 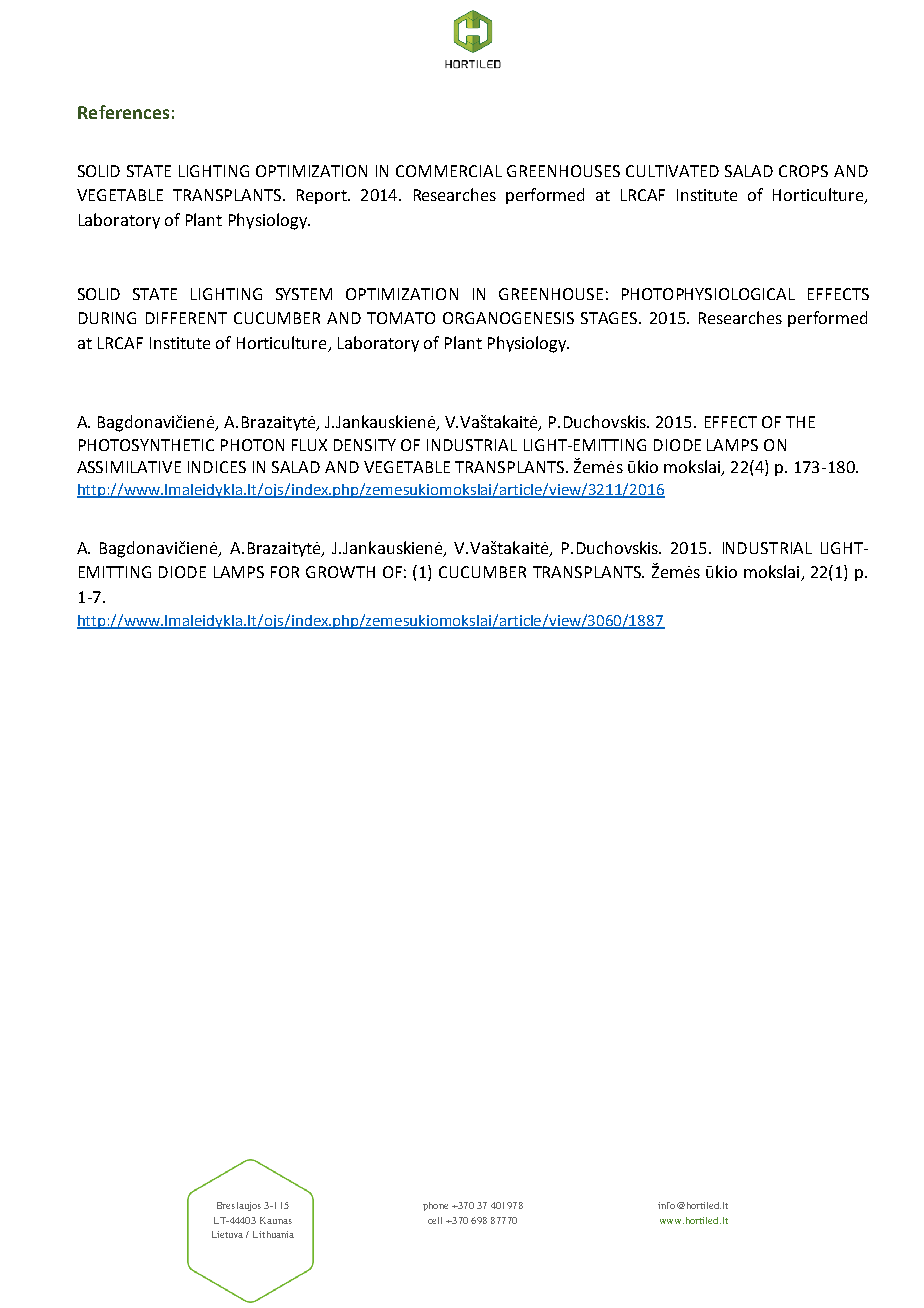 I want to click on ORGANOGENESIS, so click(x=508, y=318).
